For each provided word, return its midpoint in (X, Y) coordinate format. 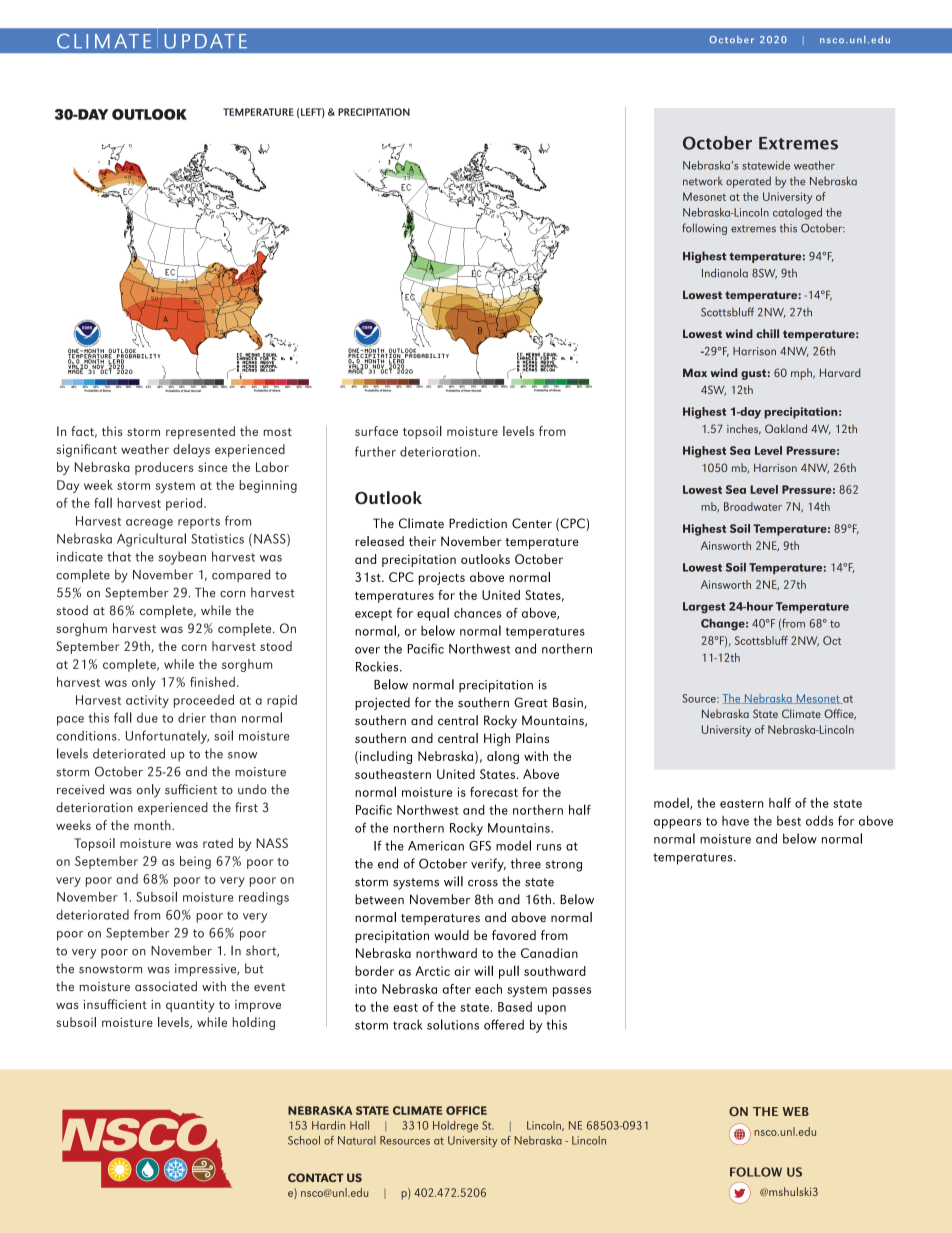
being (195, 862)
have (735, 821)
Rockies (378, 666)
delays (191, 450)
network (702, 181)
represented (200, 432)
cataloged (797, 214)
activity (147, 701)
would (451, 935)
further (375, 451)
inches (744, 429)
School (304, 1140)
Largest (704, 608)
